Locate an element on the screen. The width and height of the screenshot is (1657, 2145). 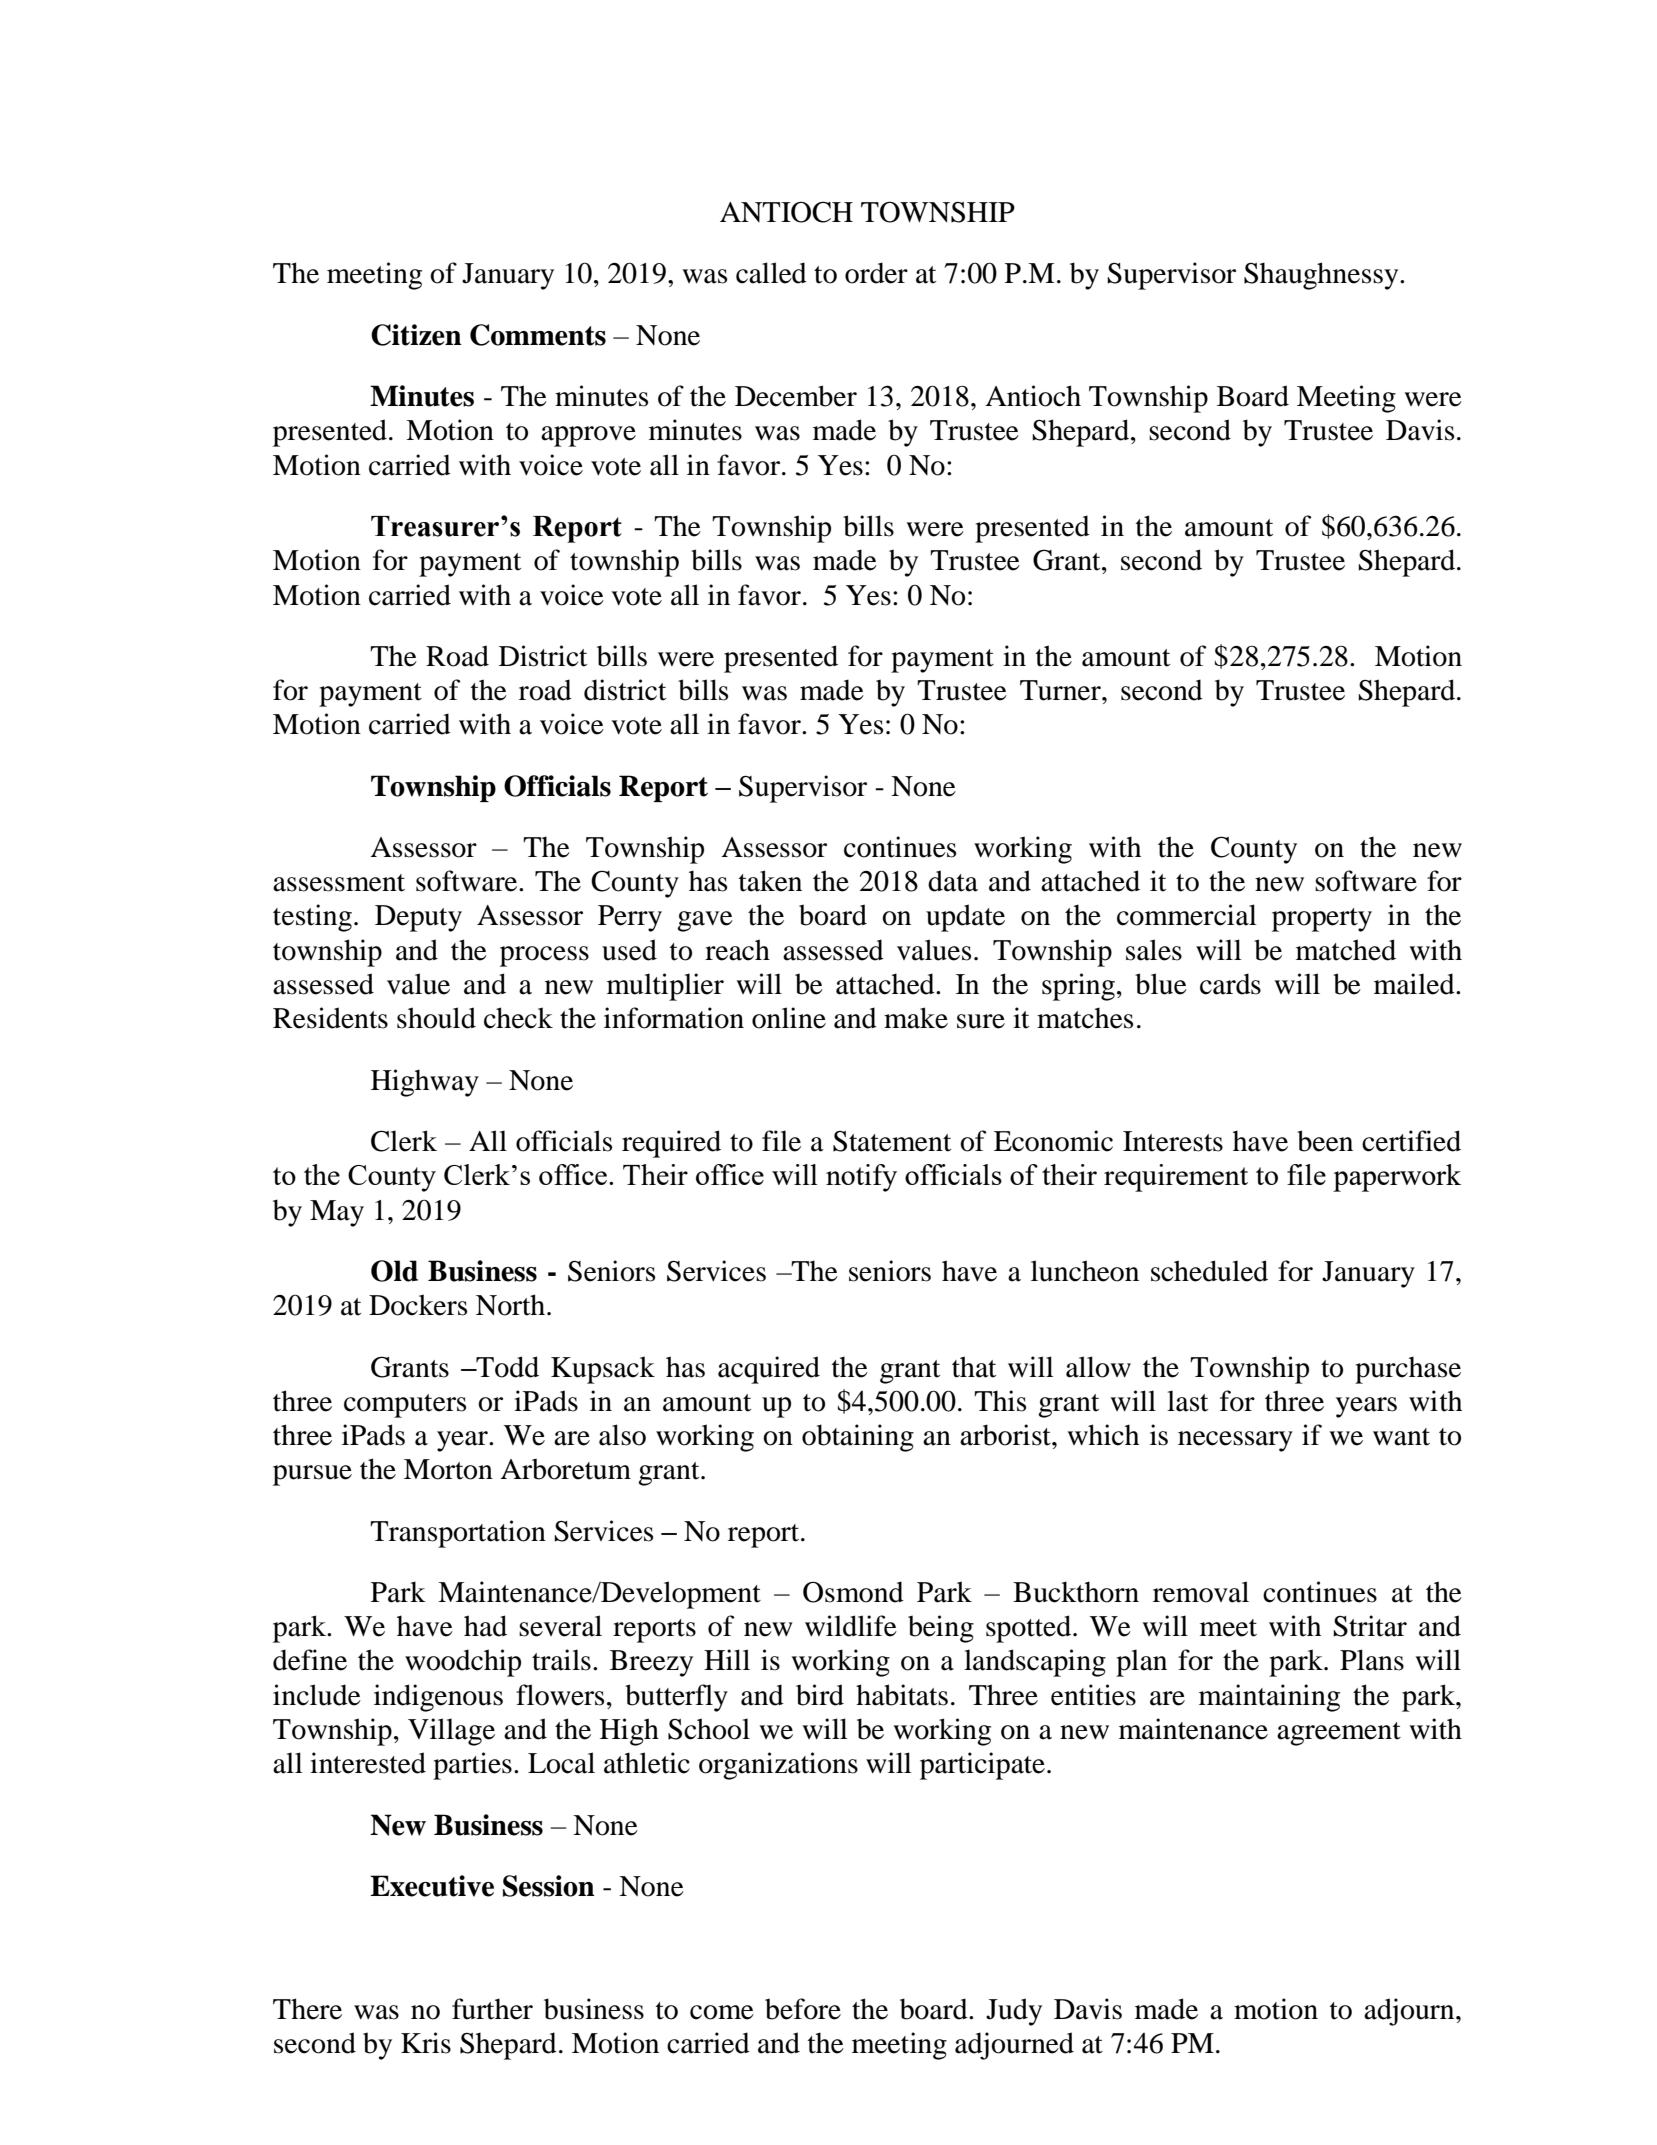
notify is located at coordinates (861, 1178).
